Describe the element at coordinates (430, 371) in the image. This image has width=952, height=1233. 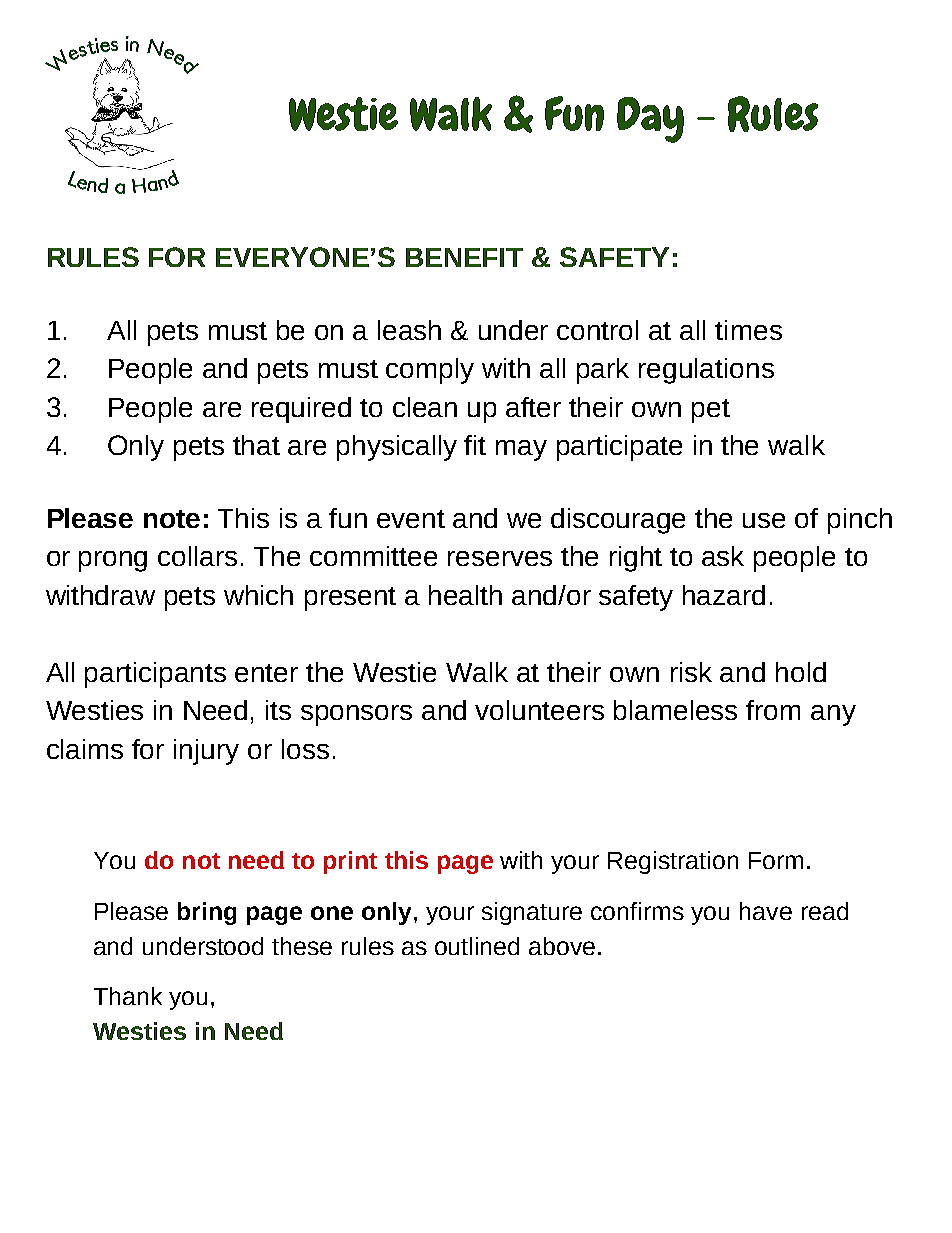
I see `comply` at that location.
